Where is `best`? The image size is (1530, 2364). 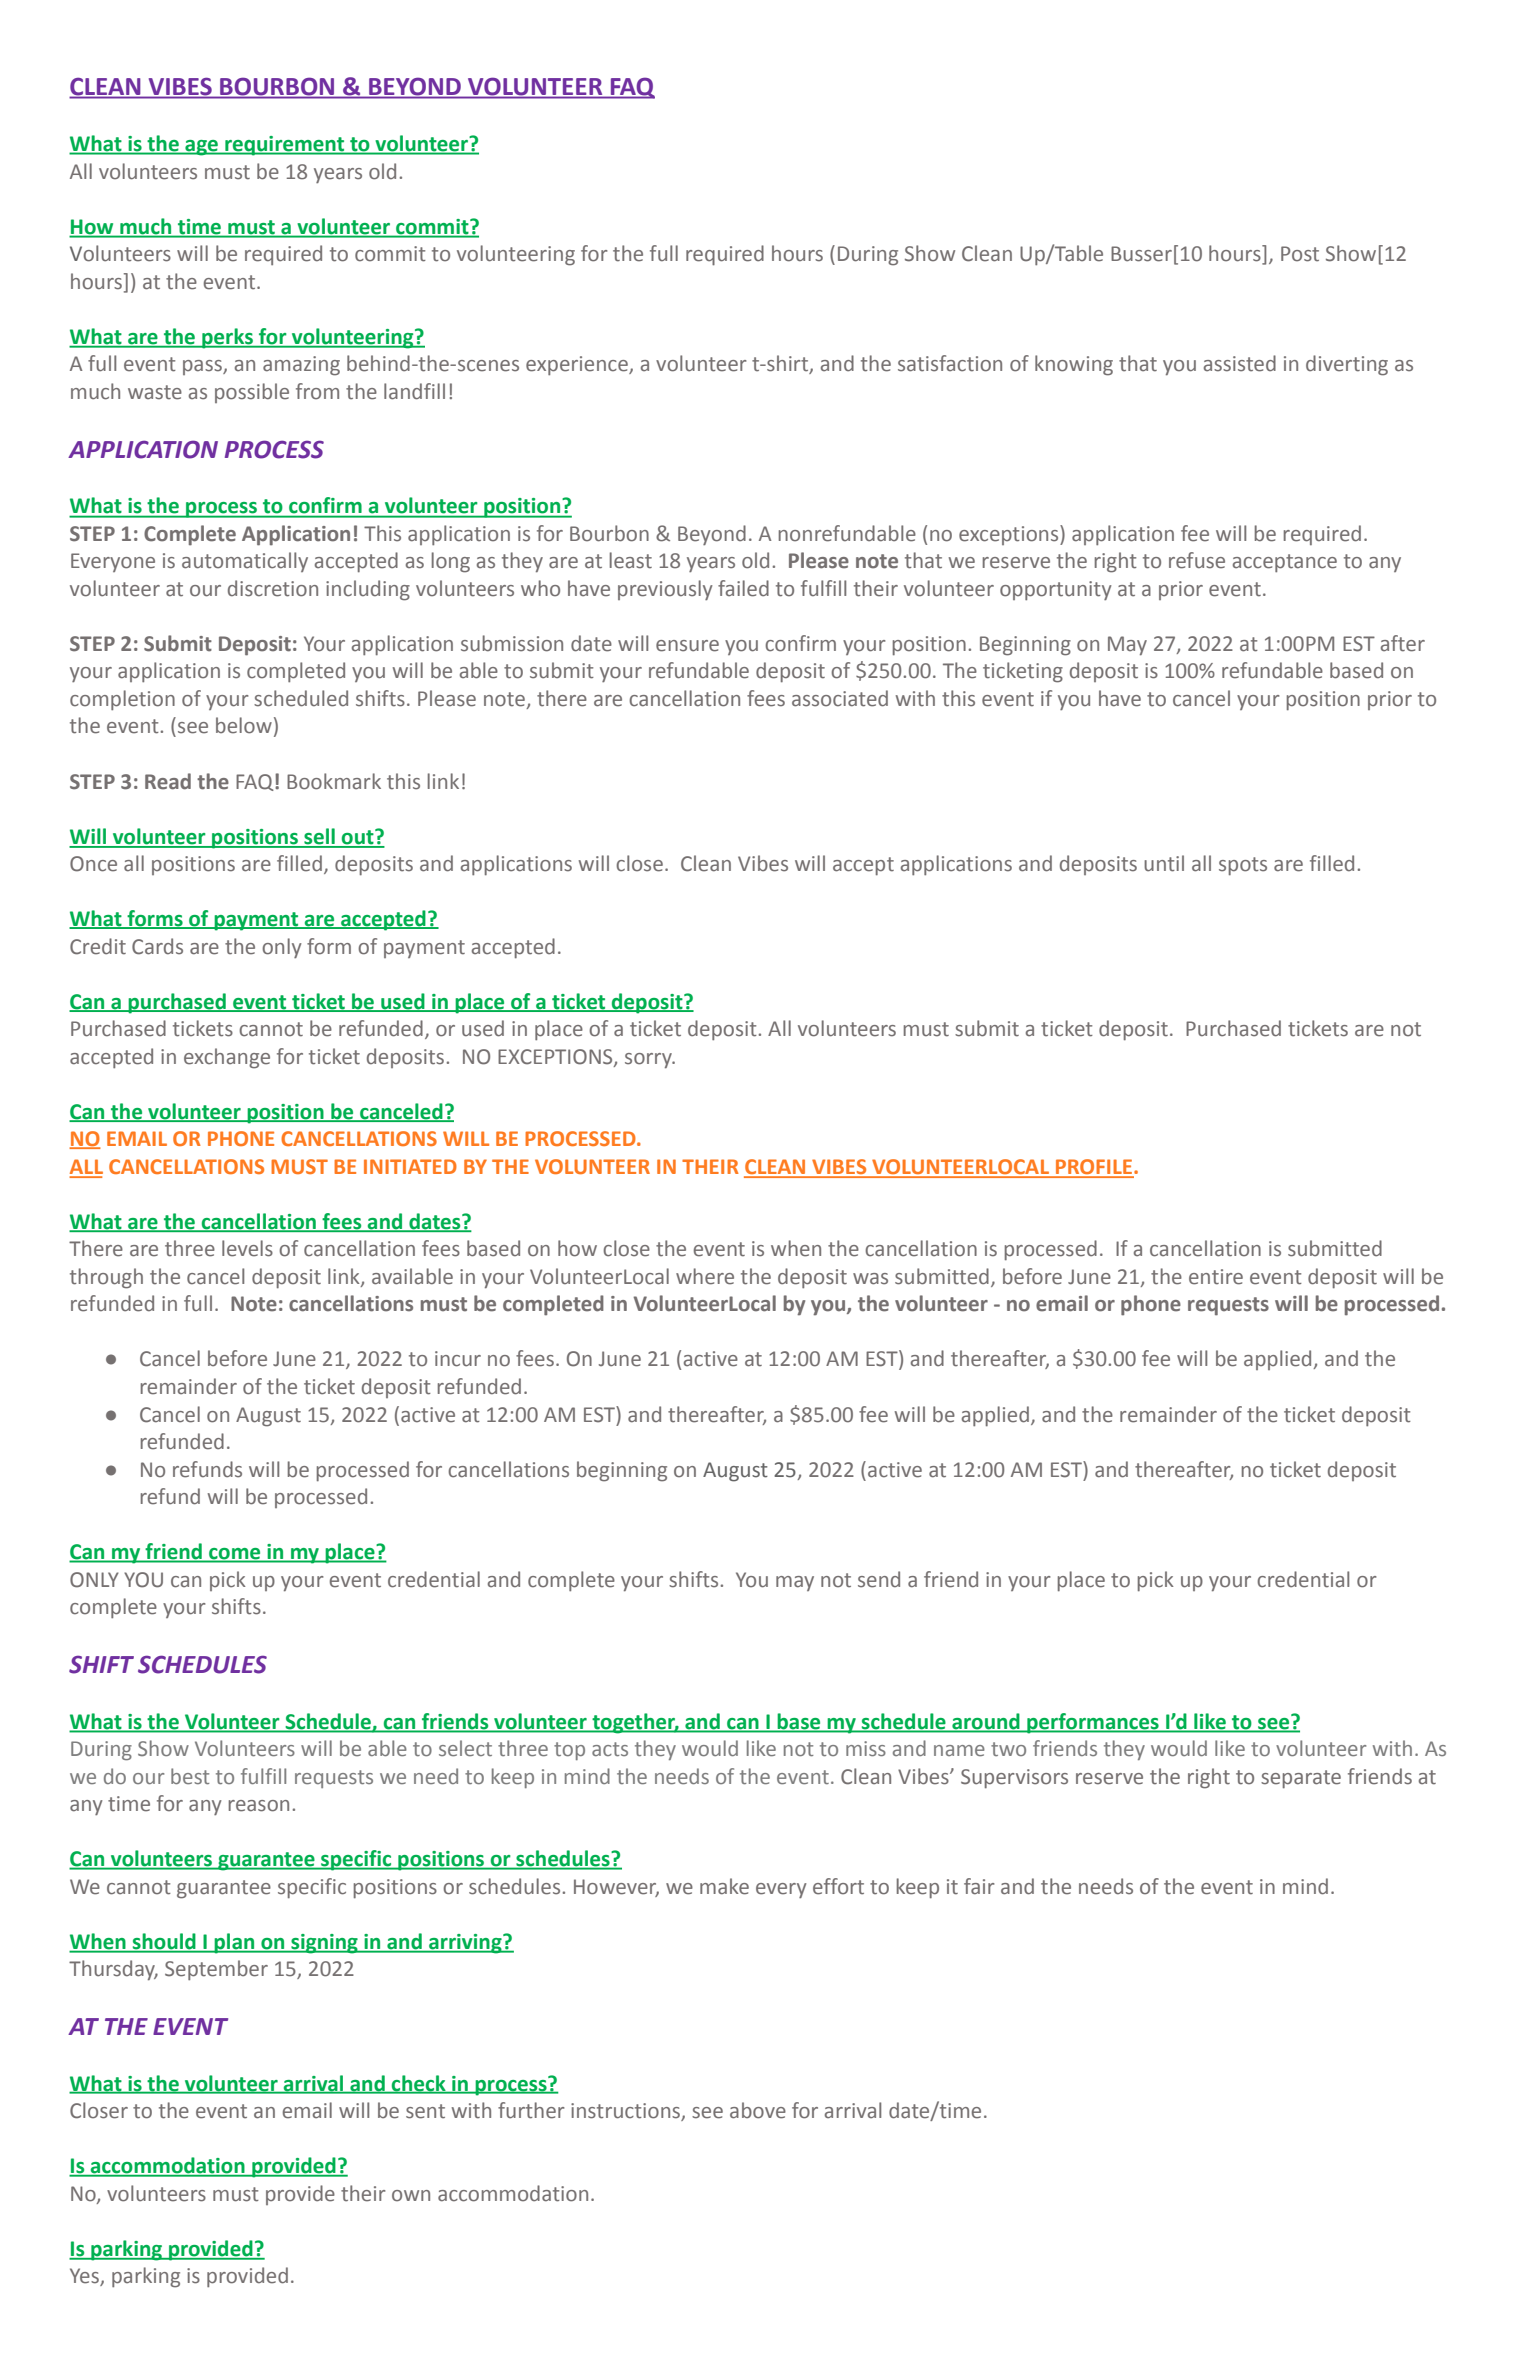 best is located at coordinates (190, 1776).
